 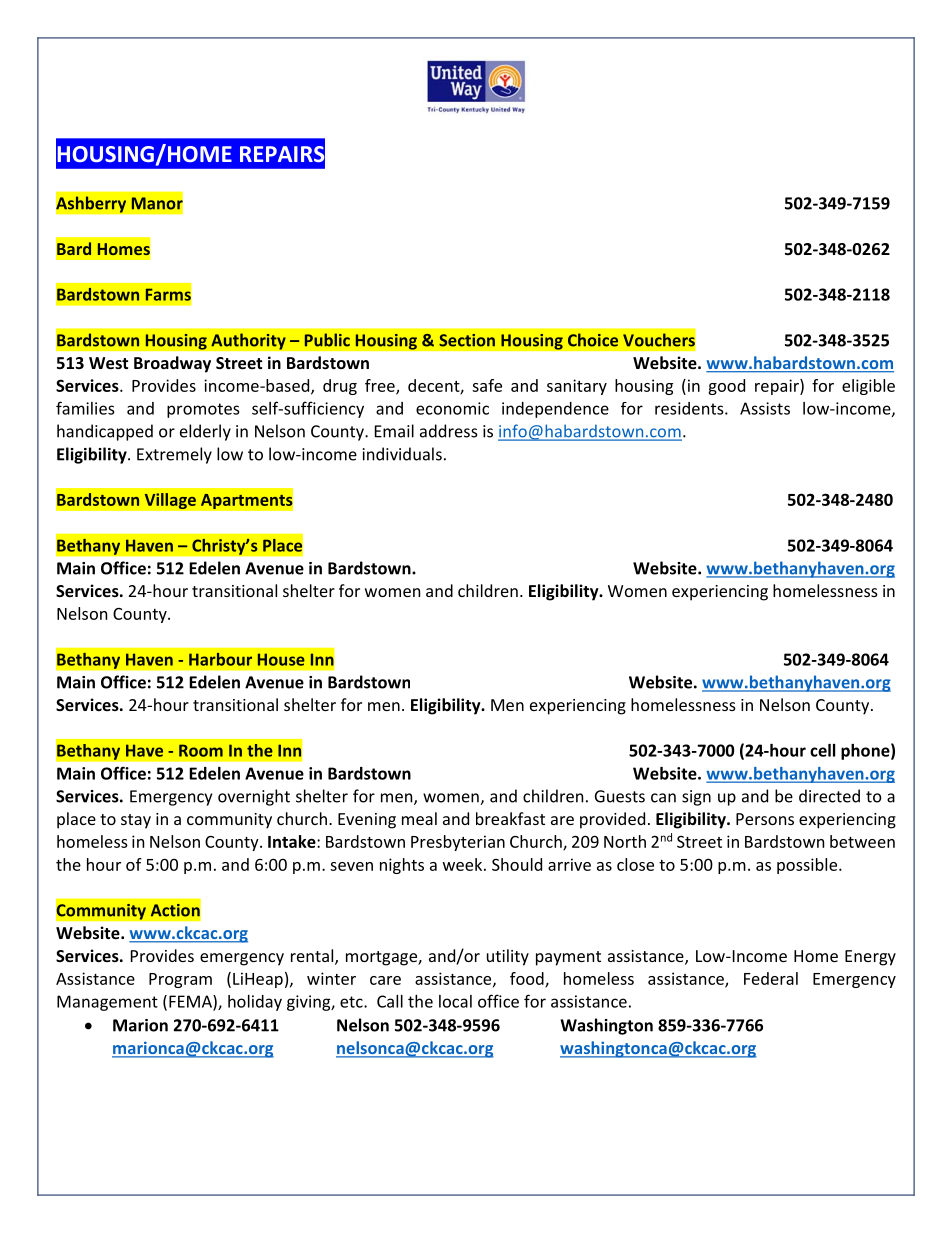 What do you see at coordinates (180, 980) in the screenshot?
I see `Program` at bounding box center [180, 980].
